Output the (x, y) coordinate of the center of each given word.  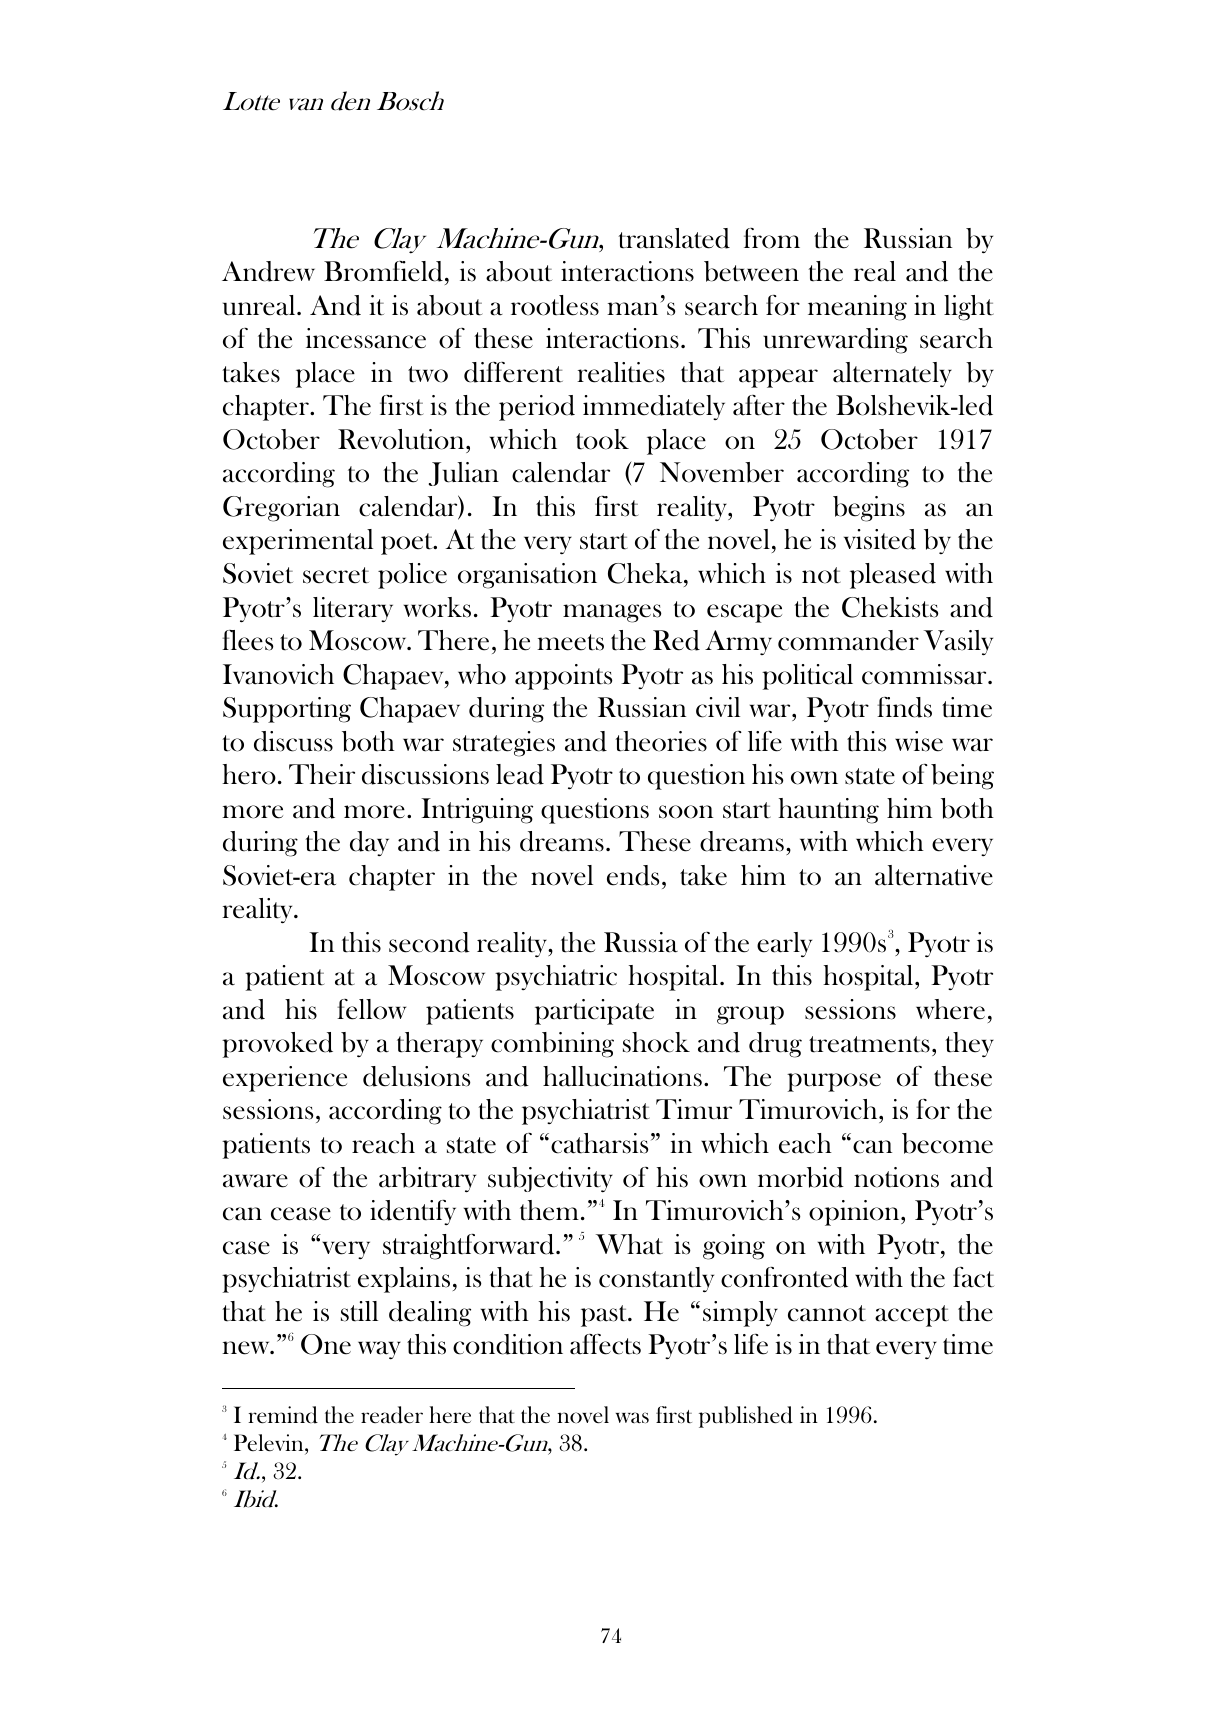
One (326, 1344)
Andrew (268, 271)
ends (633, 875)
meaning (857, 308)
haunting (828, 811)
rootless (555, 305)
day (369, 843)
